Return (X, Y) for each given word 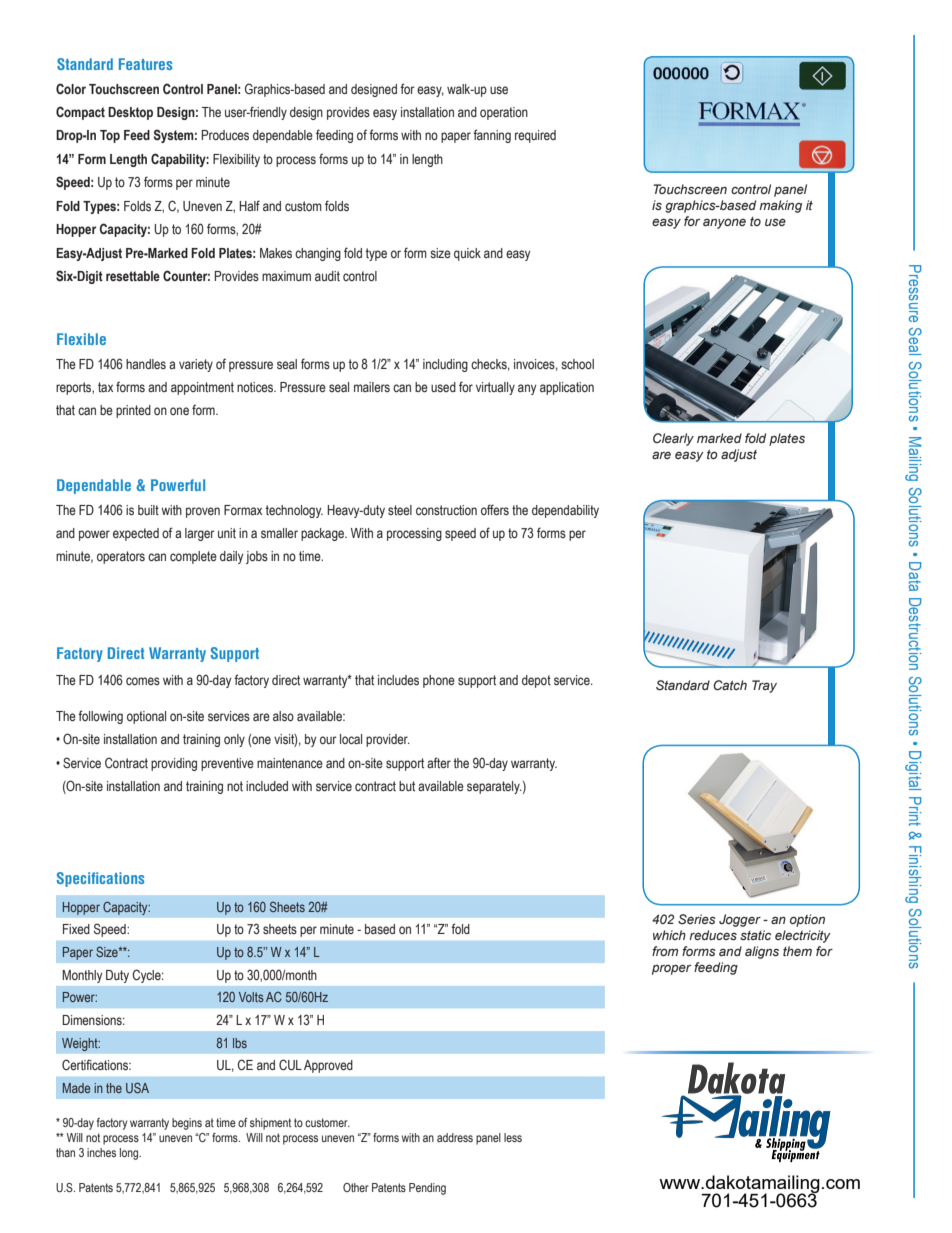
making (780, 206)
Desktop (130, 113)
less (513, 1137)
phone (439, 681)
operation (504, 113)
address (455, 1137)
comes (143, 681)
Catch (730, 685)
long (130, 1154)
